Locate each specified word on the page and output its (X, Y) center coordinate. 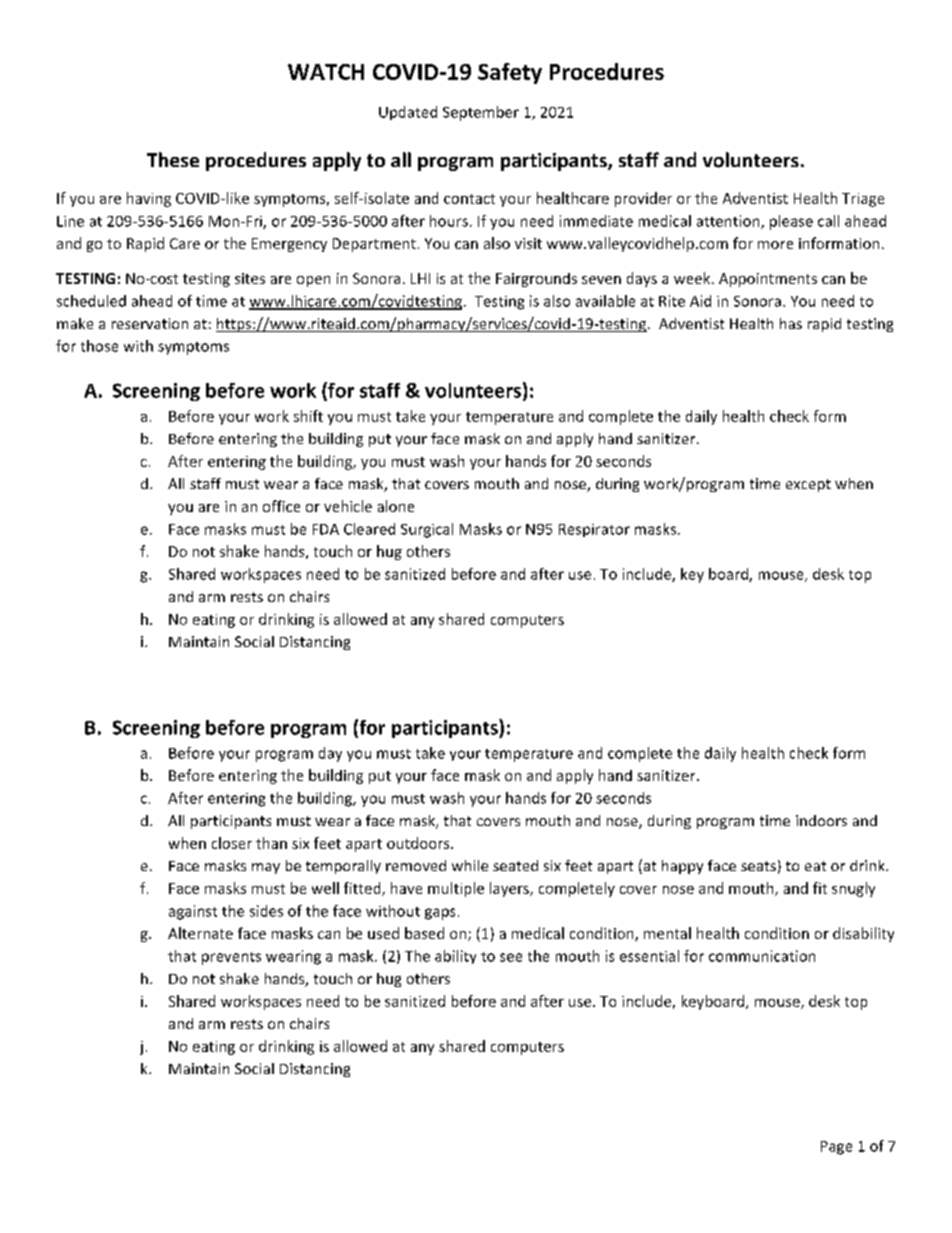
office (281, 506)
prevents (231, 958)
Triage (863, 200)
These (173, 159)
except (808, 485)
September (481, 113)
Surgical (427, 530)
